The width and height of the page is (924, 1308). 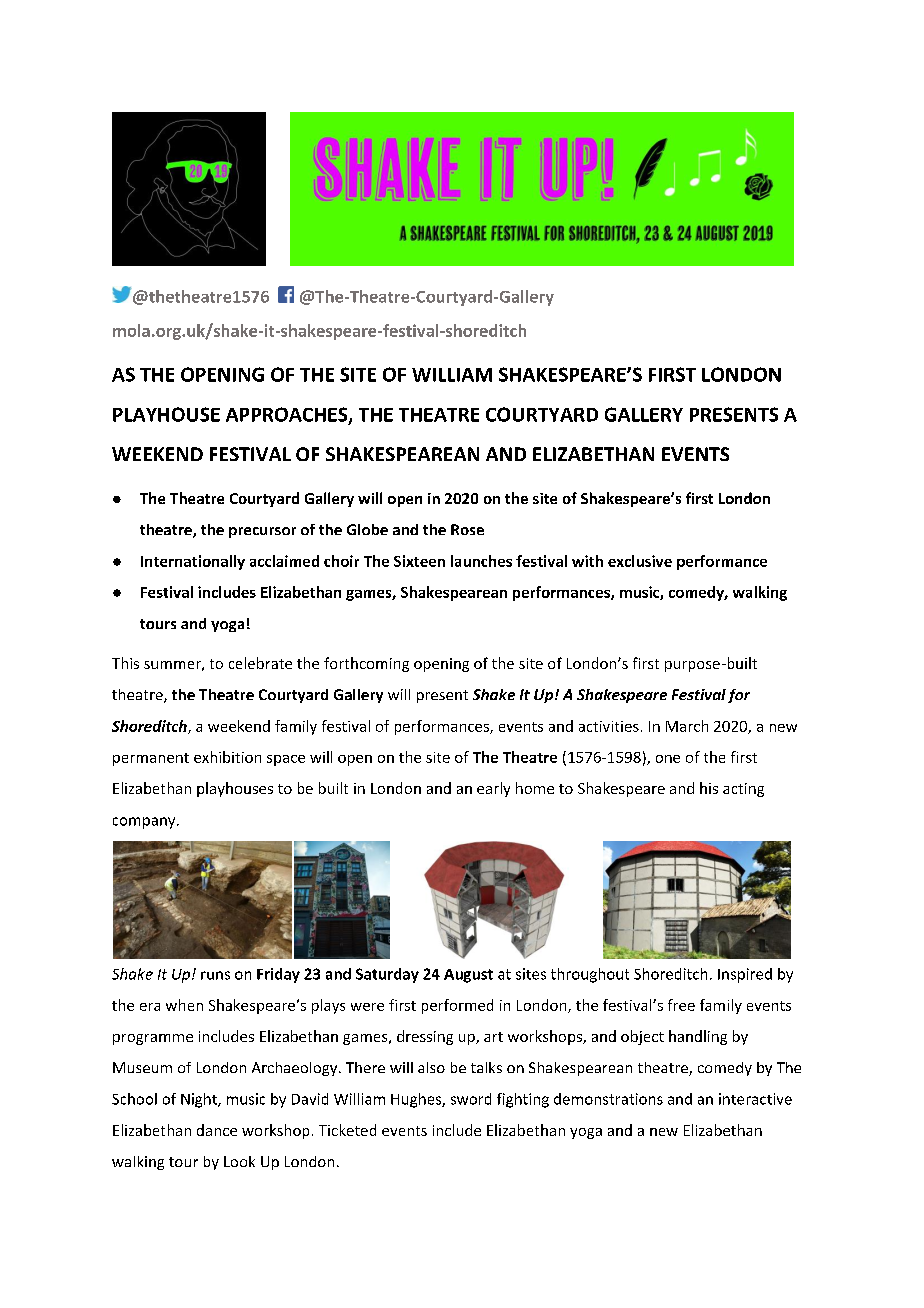 I want to click on Internationally, so click(x=193, y=562).
